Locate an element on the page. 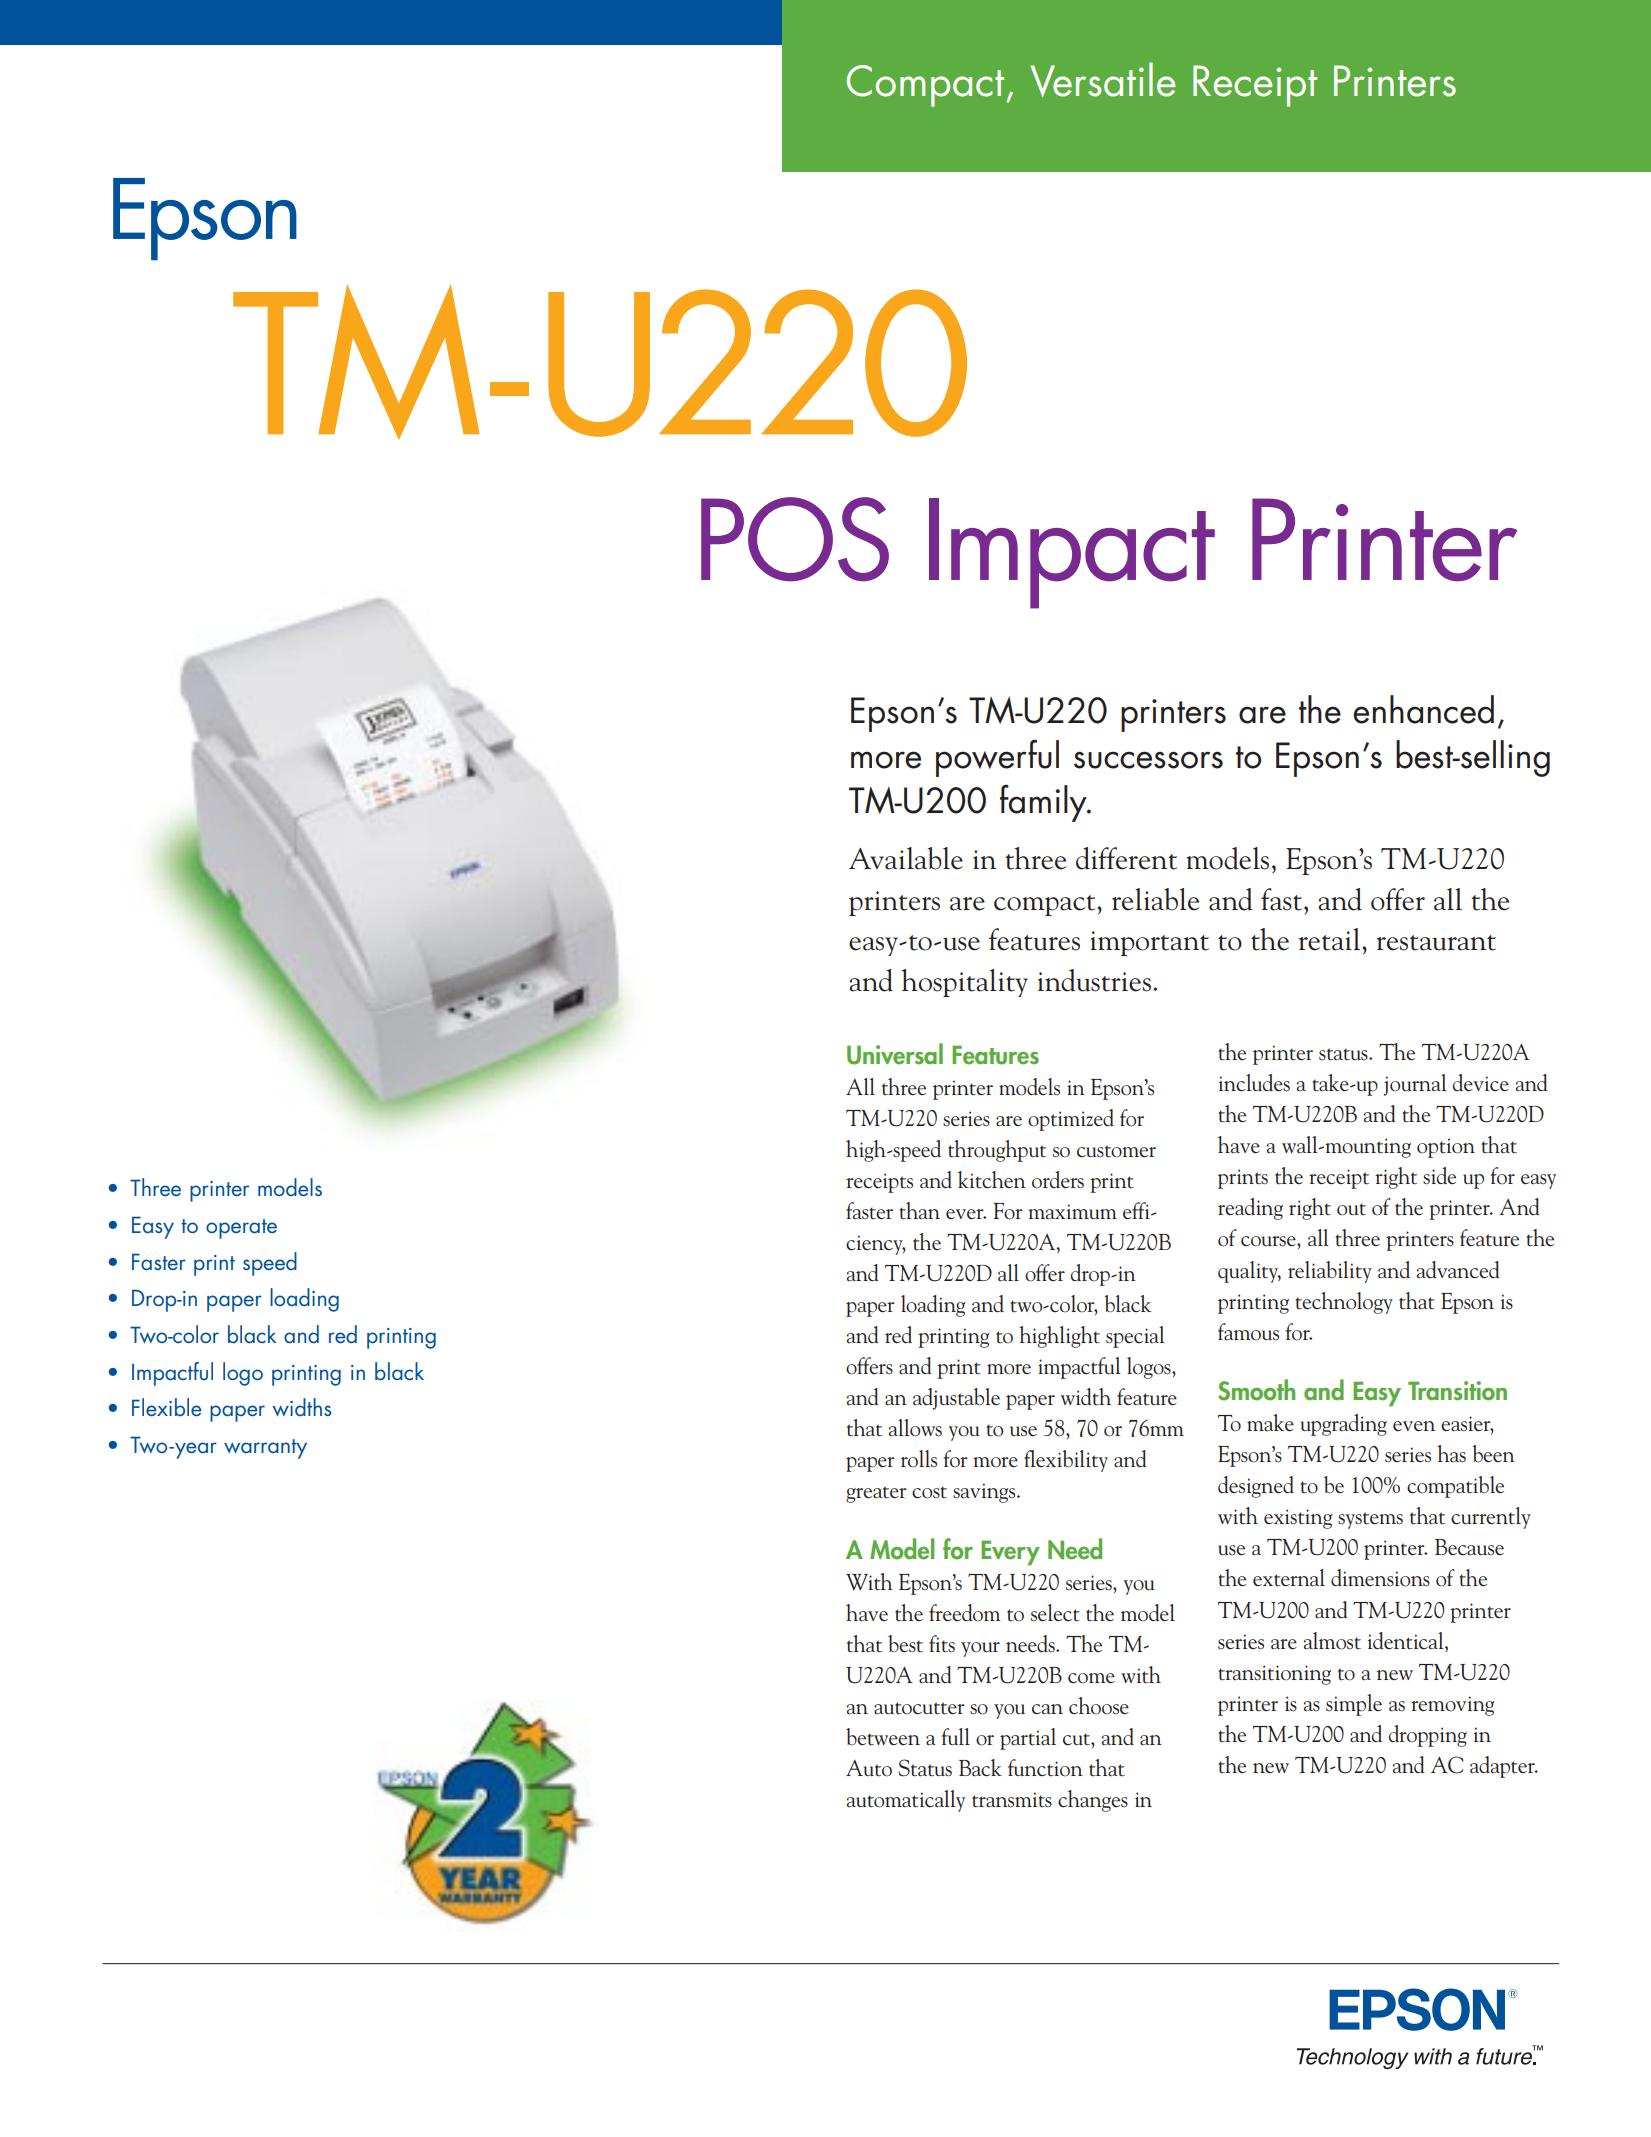  family is located at coordinates (1044, 803).
